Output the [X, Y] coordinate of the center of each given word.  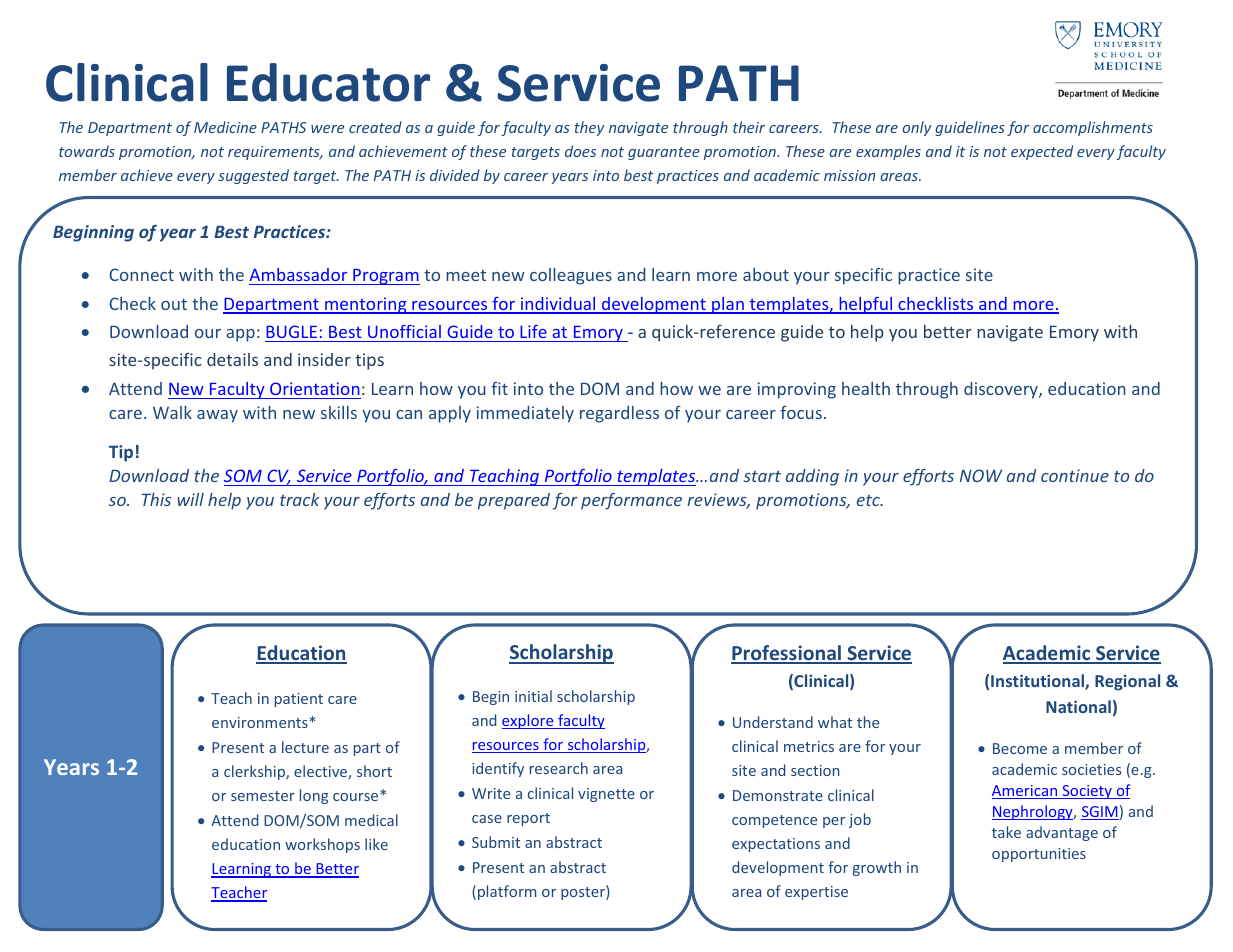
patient [299, 700]
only [916, 128]
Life [533, 331]
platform [507, 892]
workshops [322, 845]
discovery [1002, 390]
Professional [787, 654]
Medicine [225, 127]
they [589, 128]
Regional [1127, 682]
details [232, 359]
